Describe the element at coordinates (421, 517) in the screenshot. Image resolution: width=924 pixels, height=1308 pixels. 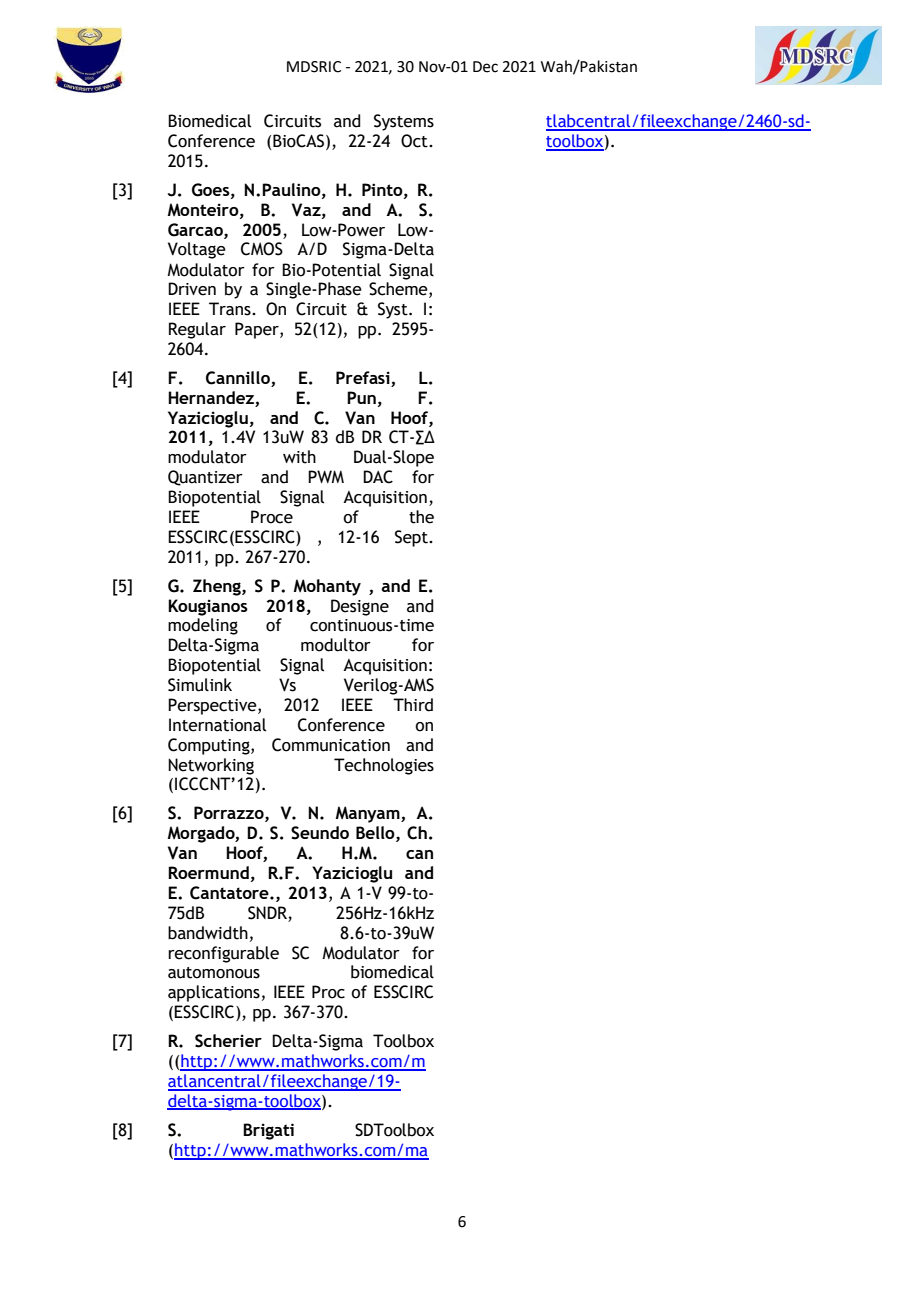
I see `the` at that location.
